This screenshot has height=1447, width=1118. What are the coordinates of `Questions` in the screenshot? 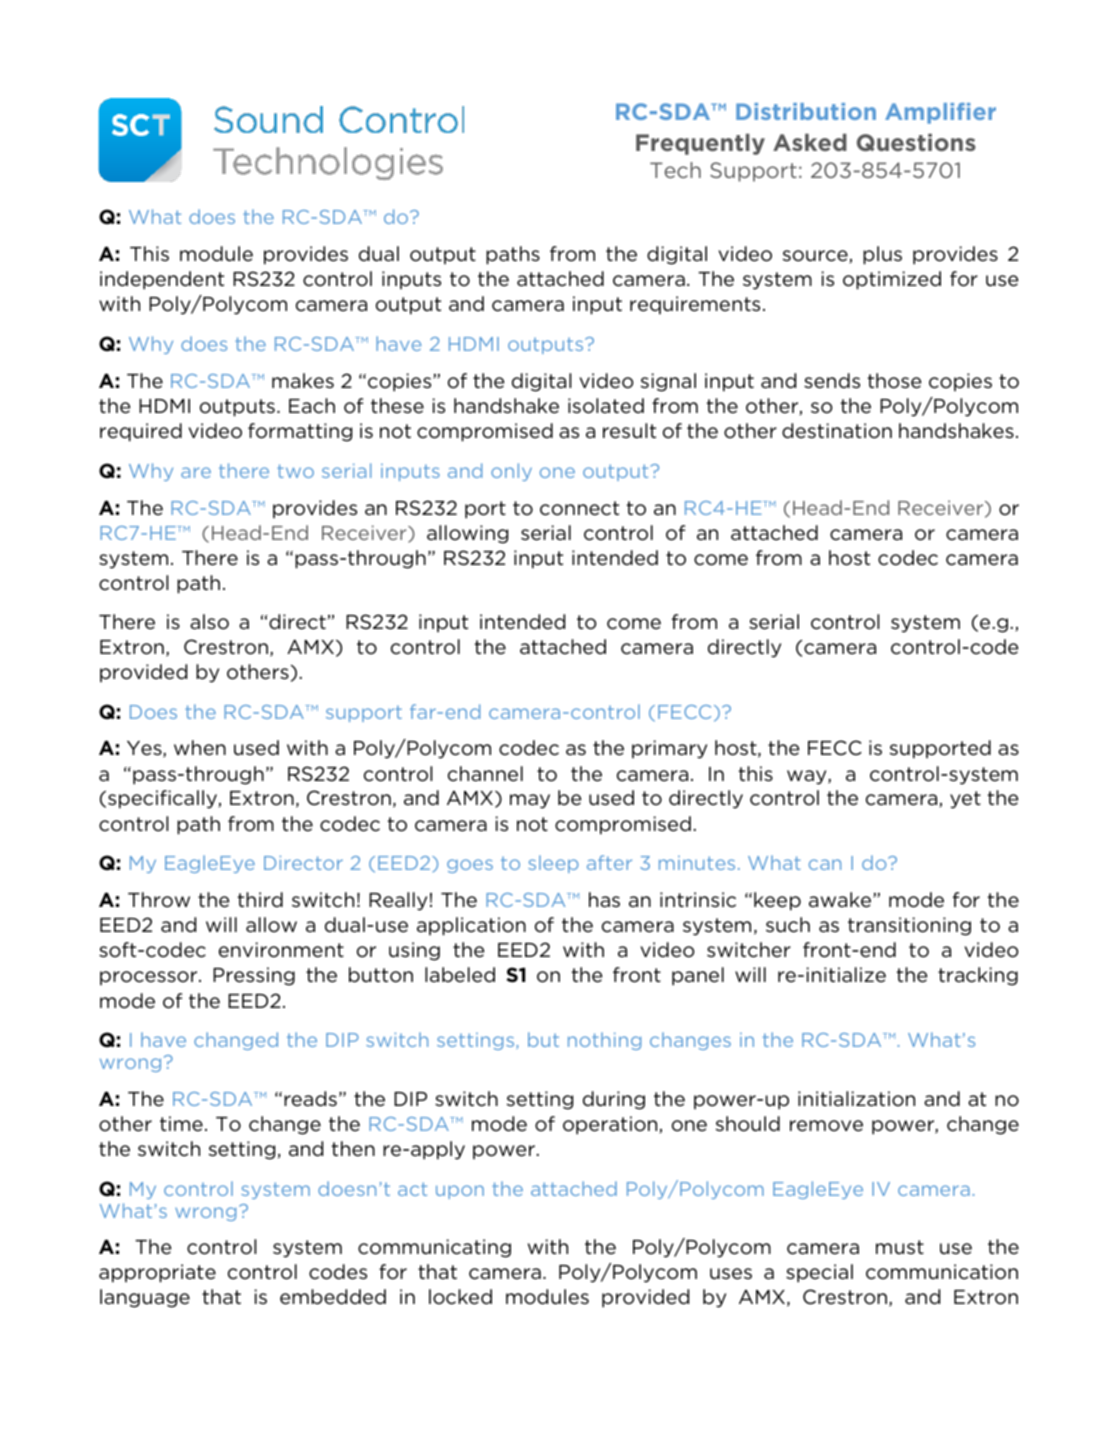 It's located at (916, 142).
